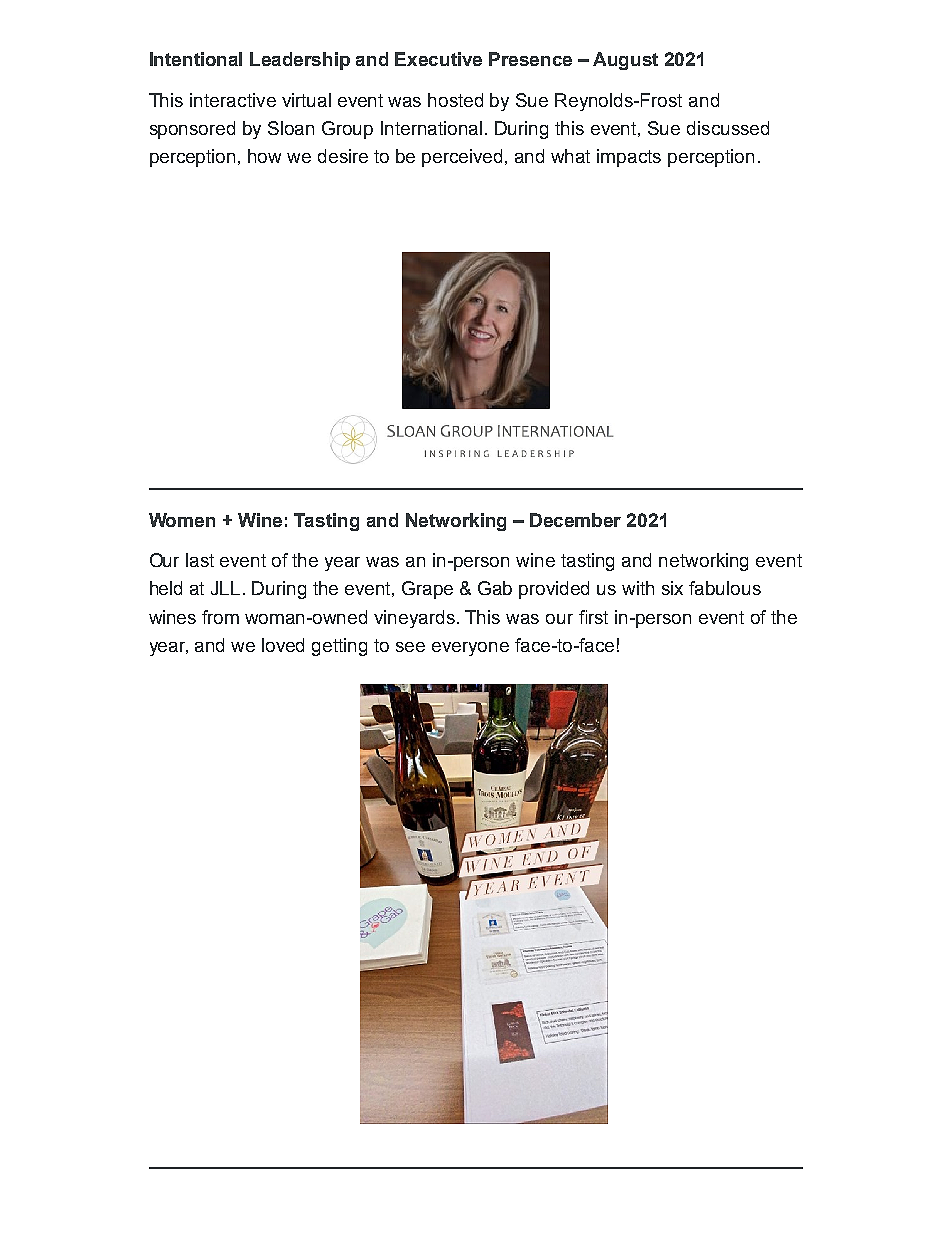  I want to click on everyone, so click(470, 649).
